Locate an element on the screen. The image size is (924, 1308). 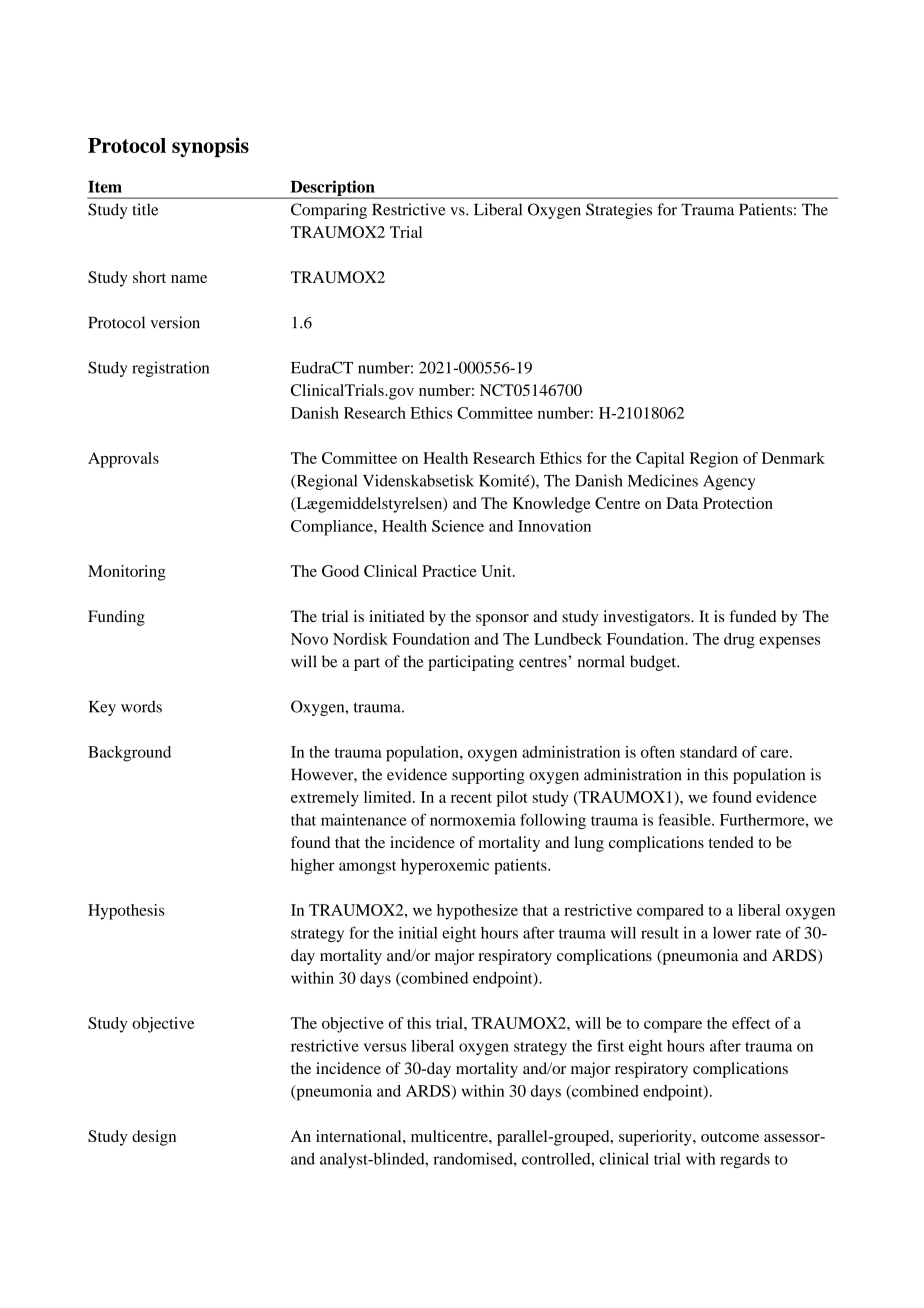
Funding is located at coordinates (116, 618).
